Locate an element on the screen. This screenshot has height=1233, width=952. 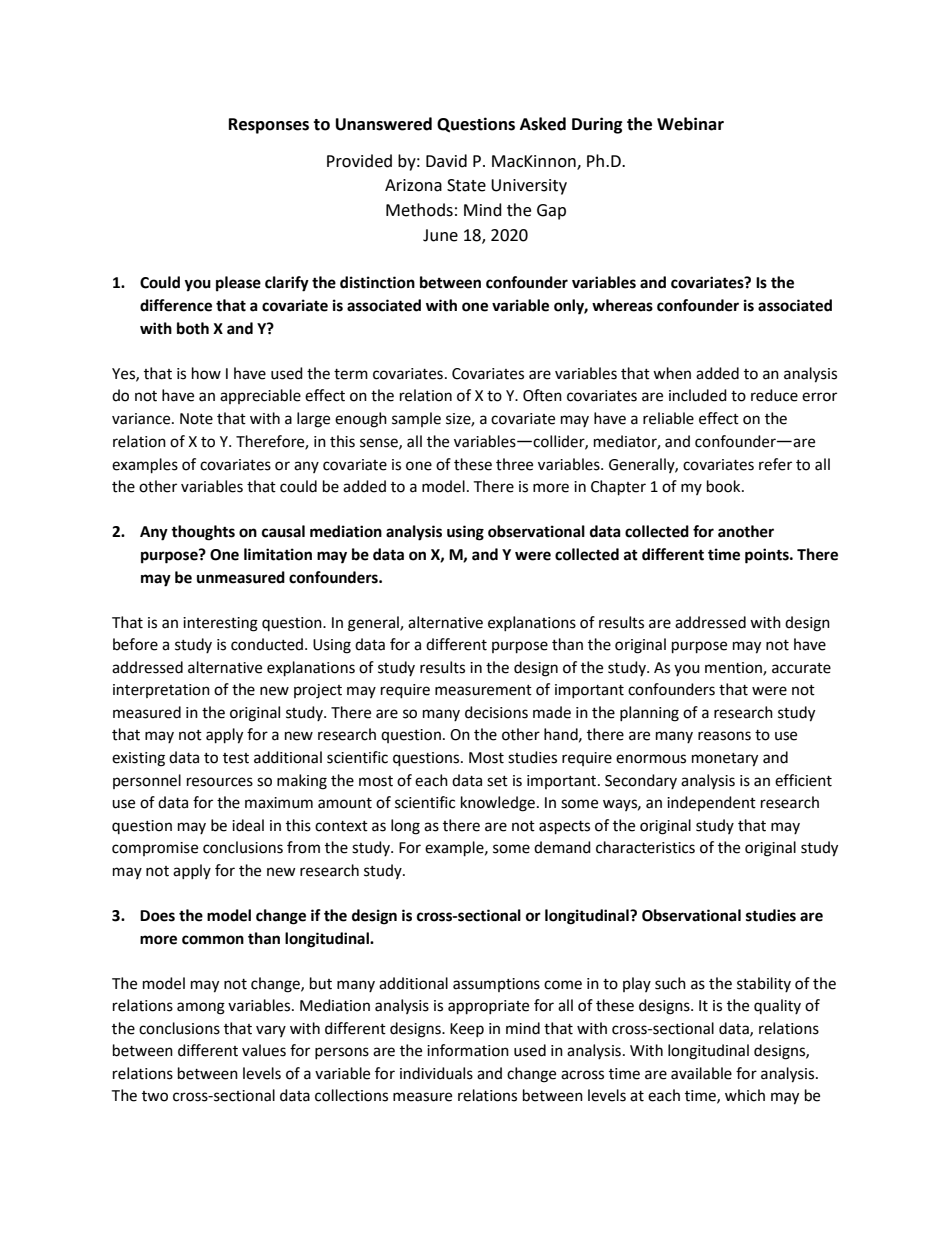
Responses is located at coordinates (269, 126).
